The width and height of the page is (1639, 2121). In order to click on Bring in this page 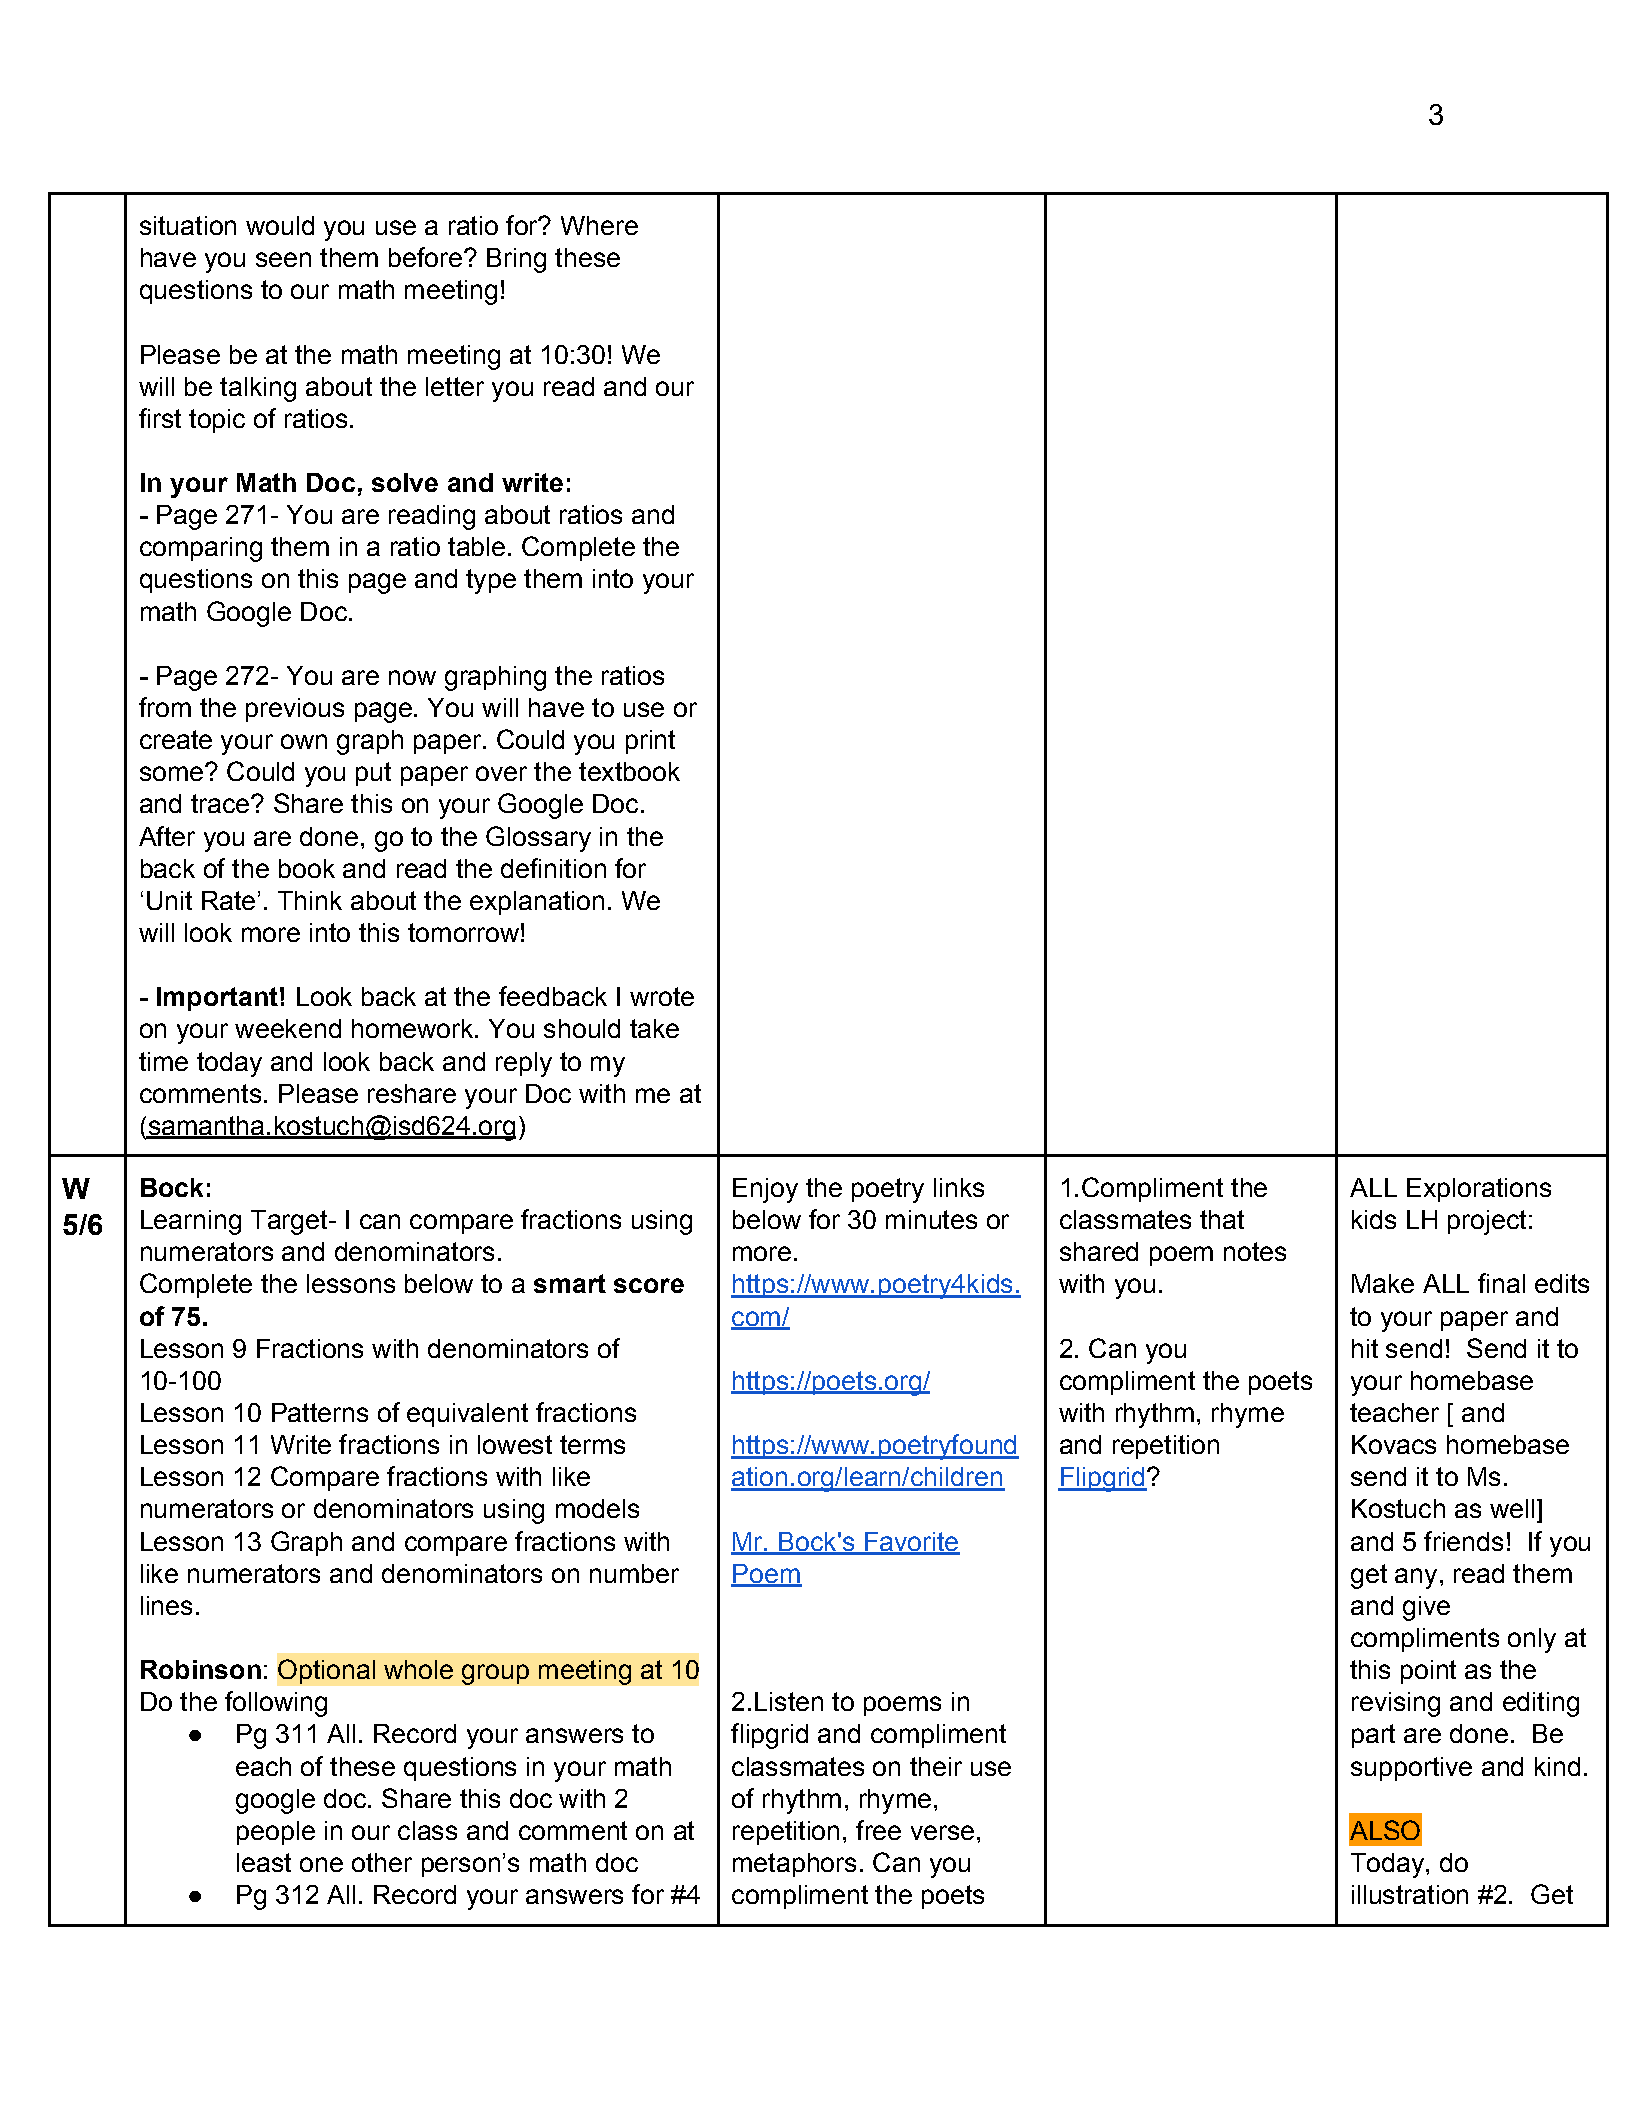, I will do `click(516, 260)`.
